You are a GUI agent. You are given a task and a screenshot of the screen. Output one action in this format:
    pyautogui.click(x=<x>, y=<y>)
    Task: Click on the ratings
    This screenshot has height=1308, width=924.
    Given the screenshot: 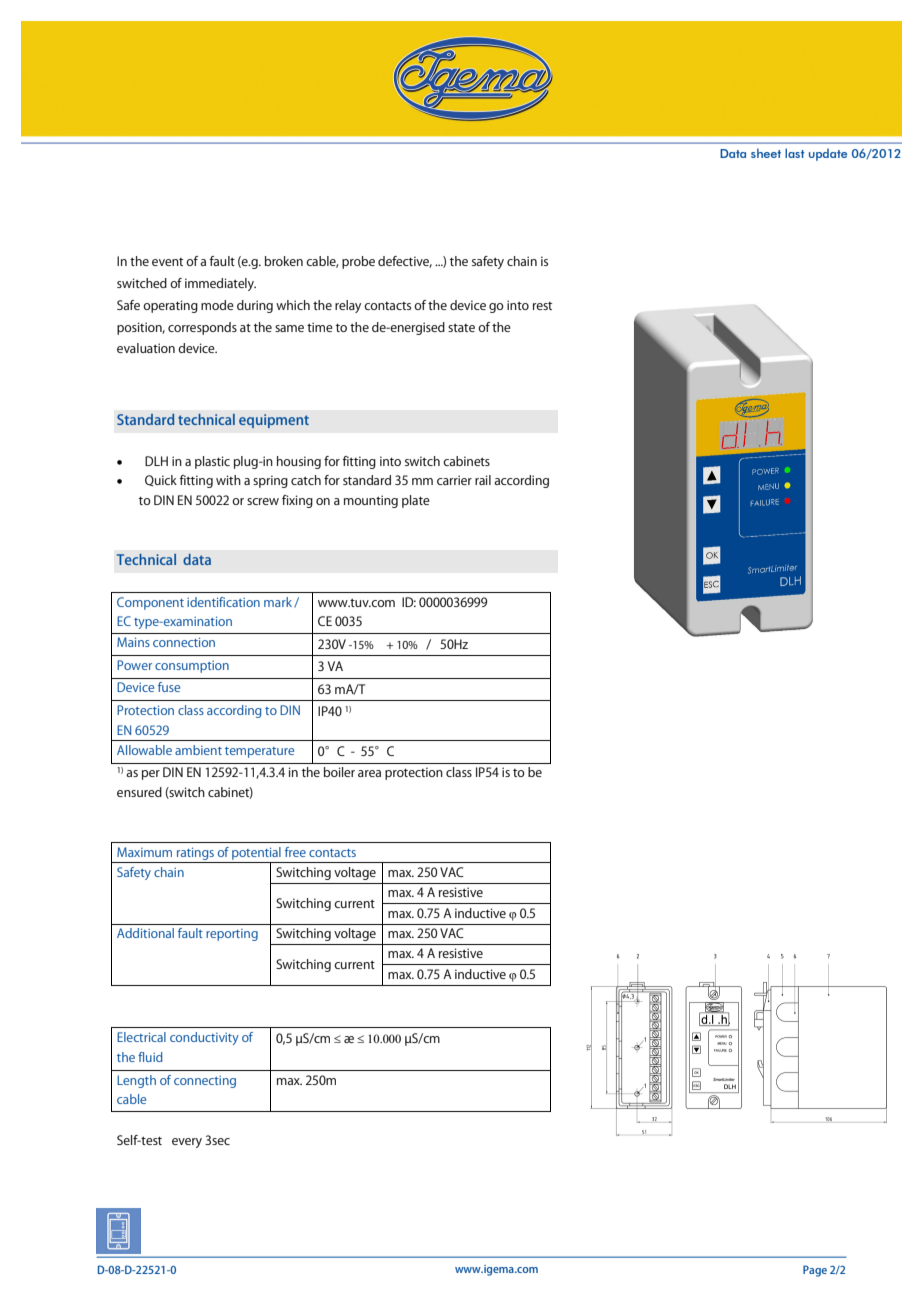 What is the action you would take?
    pyautogui.click(x=195, y=853)
